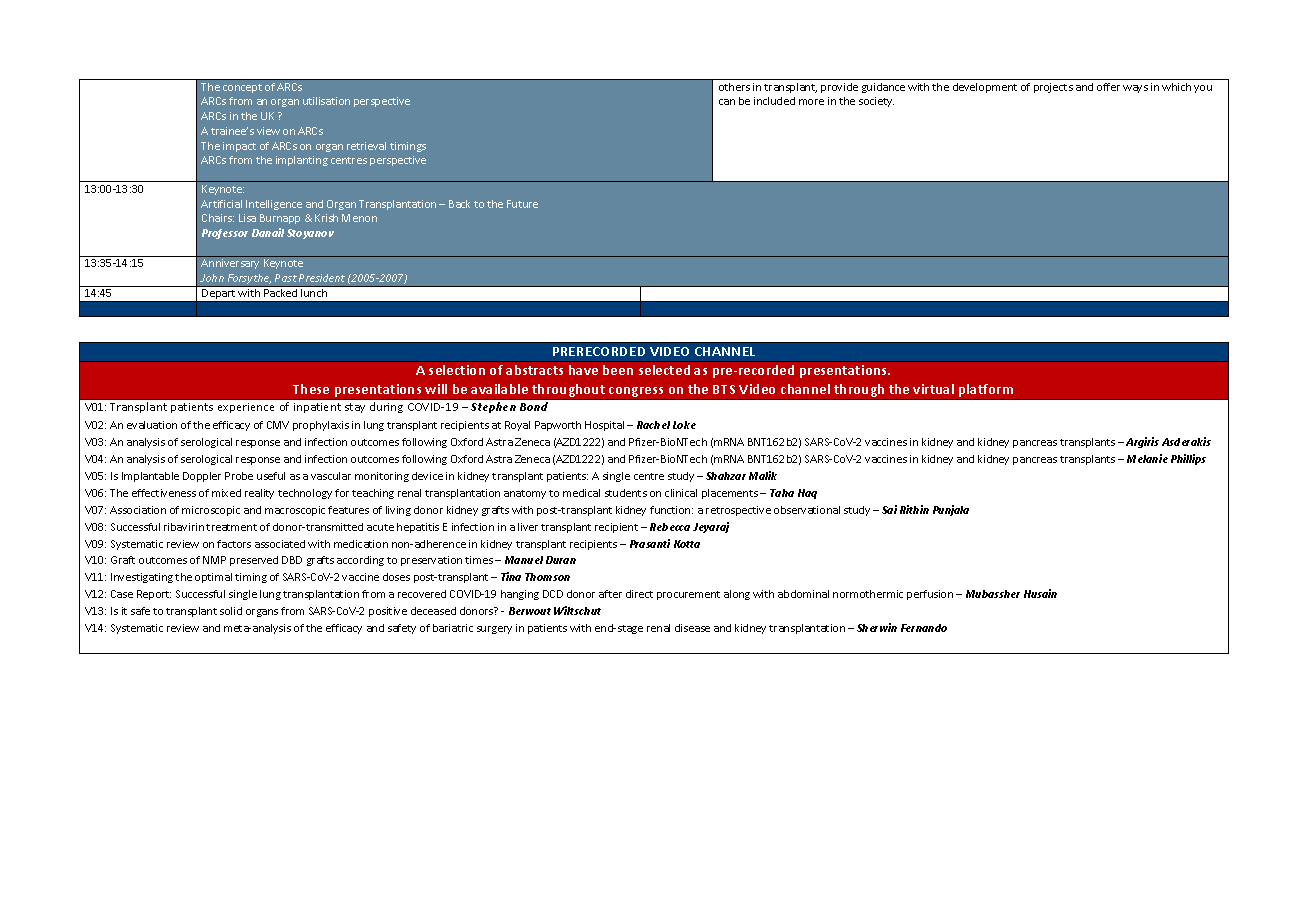 The image size is (1308, 924). I want to click on virtual, so click(933, 389).
